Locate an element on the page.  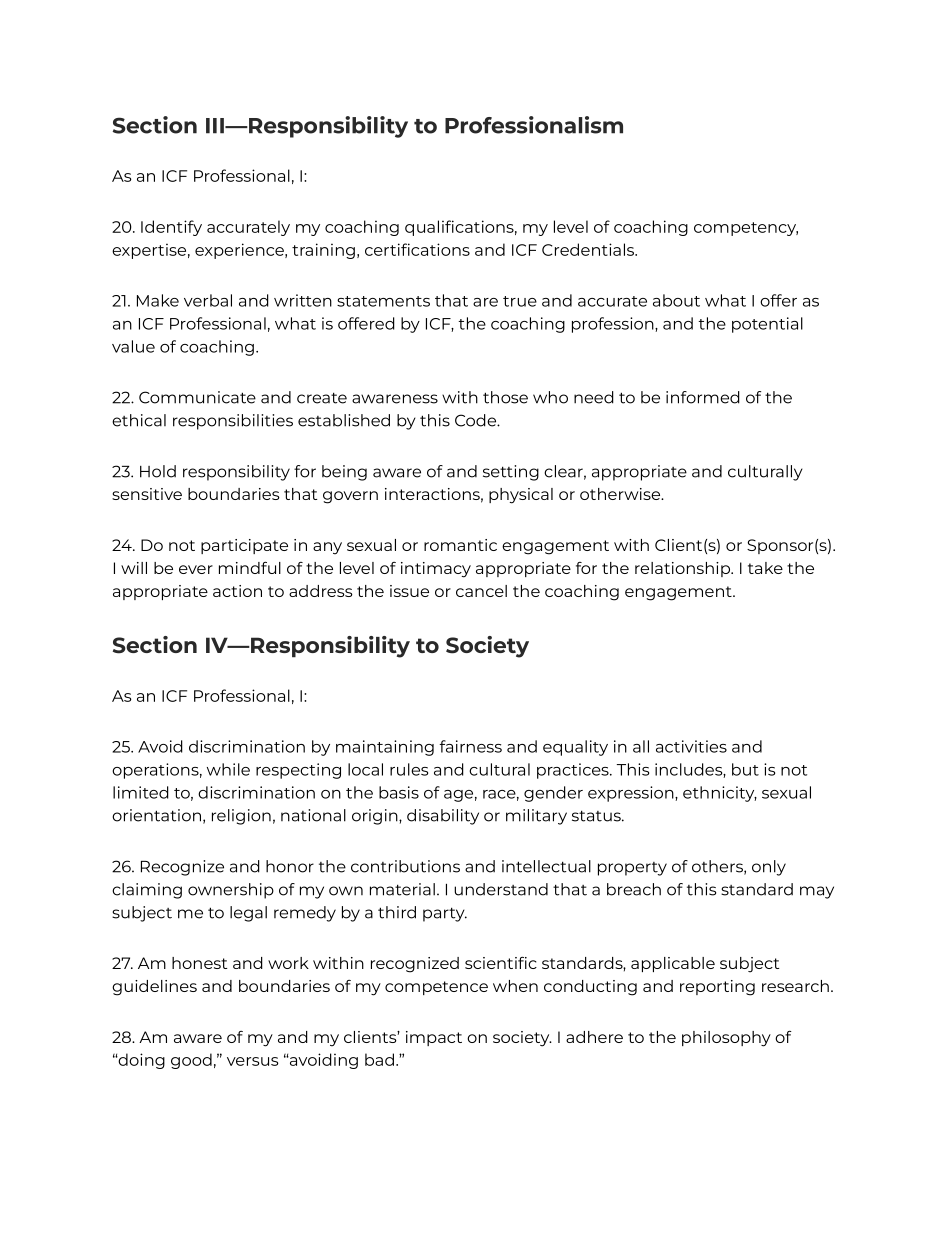
ever is located at coordinates (196, 569).
